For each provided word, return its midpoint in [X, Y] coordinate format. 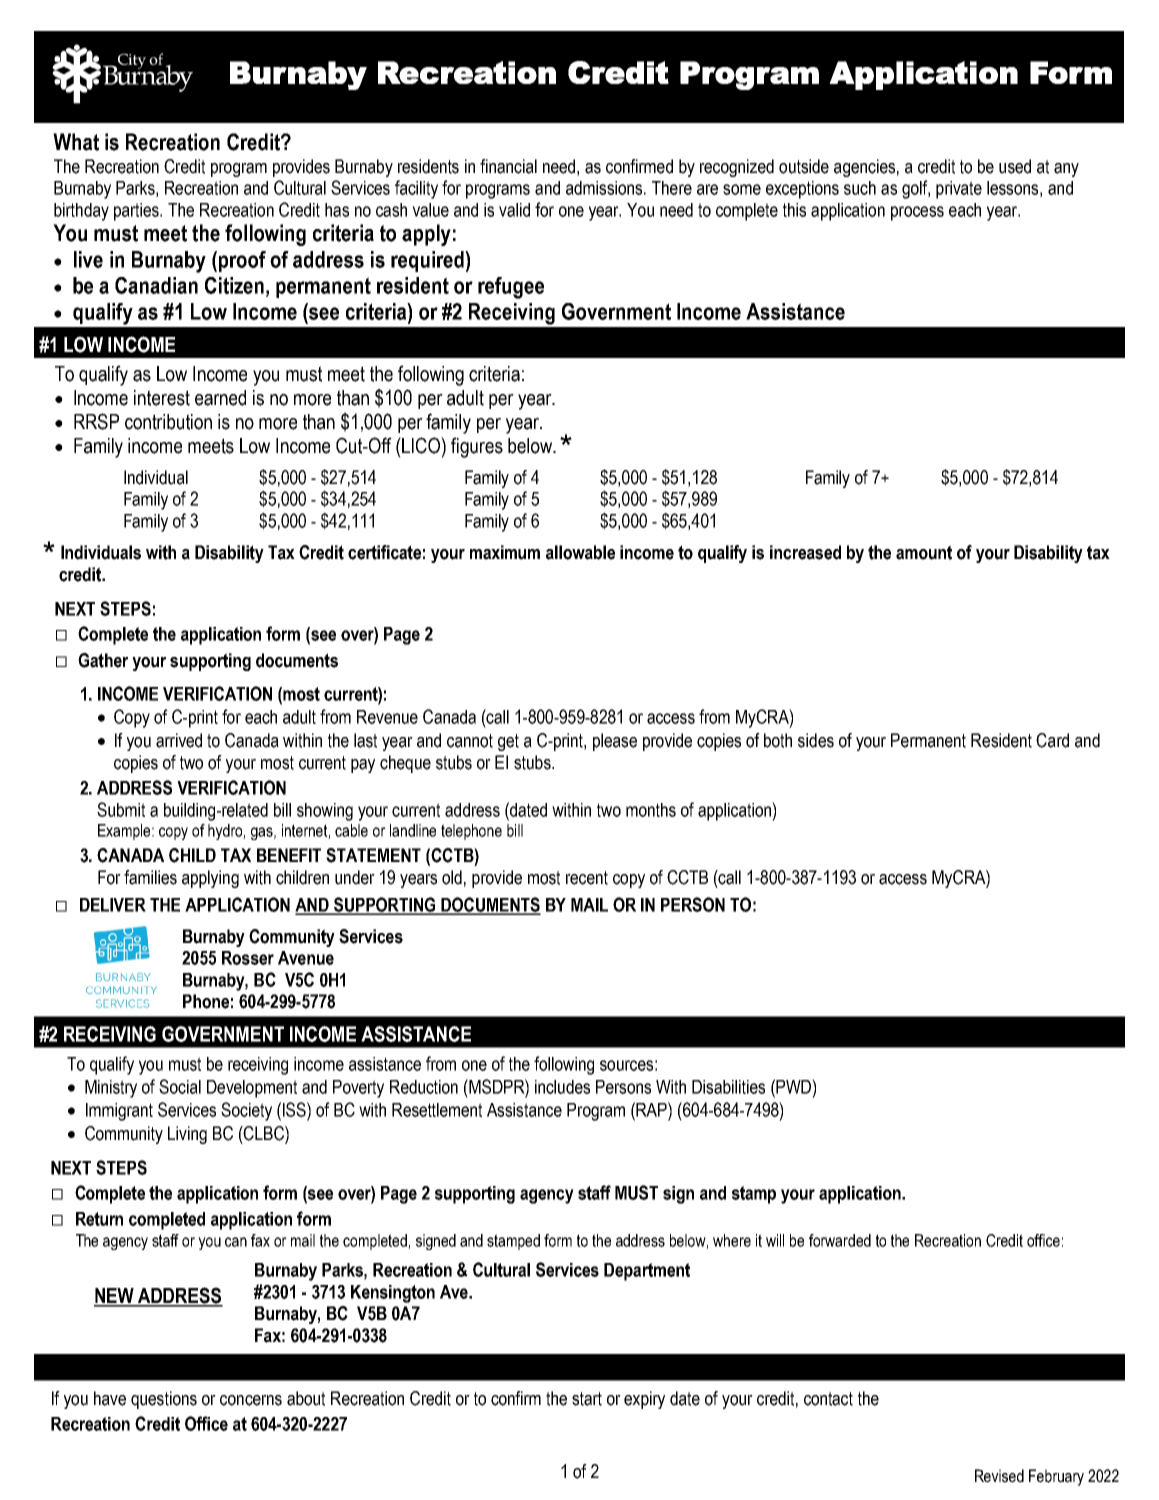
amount [924, 552]
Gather [103, 660]
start [587, 1399]
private [959, 190]
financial [508, 166]
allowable [580, 552]
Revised [999, 1476]
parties [138, 212]
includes [562, 1087]
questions [164, 1400]
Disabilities [728, 1087]
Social [180, 1086]
